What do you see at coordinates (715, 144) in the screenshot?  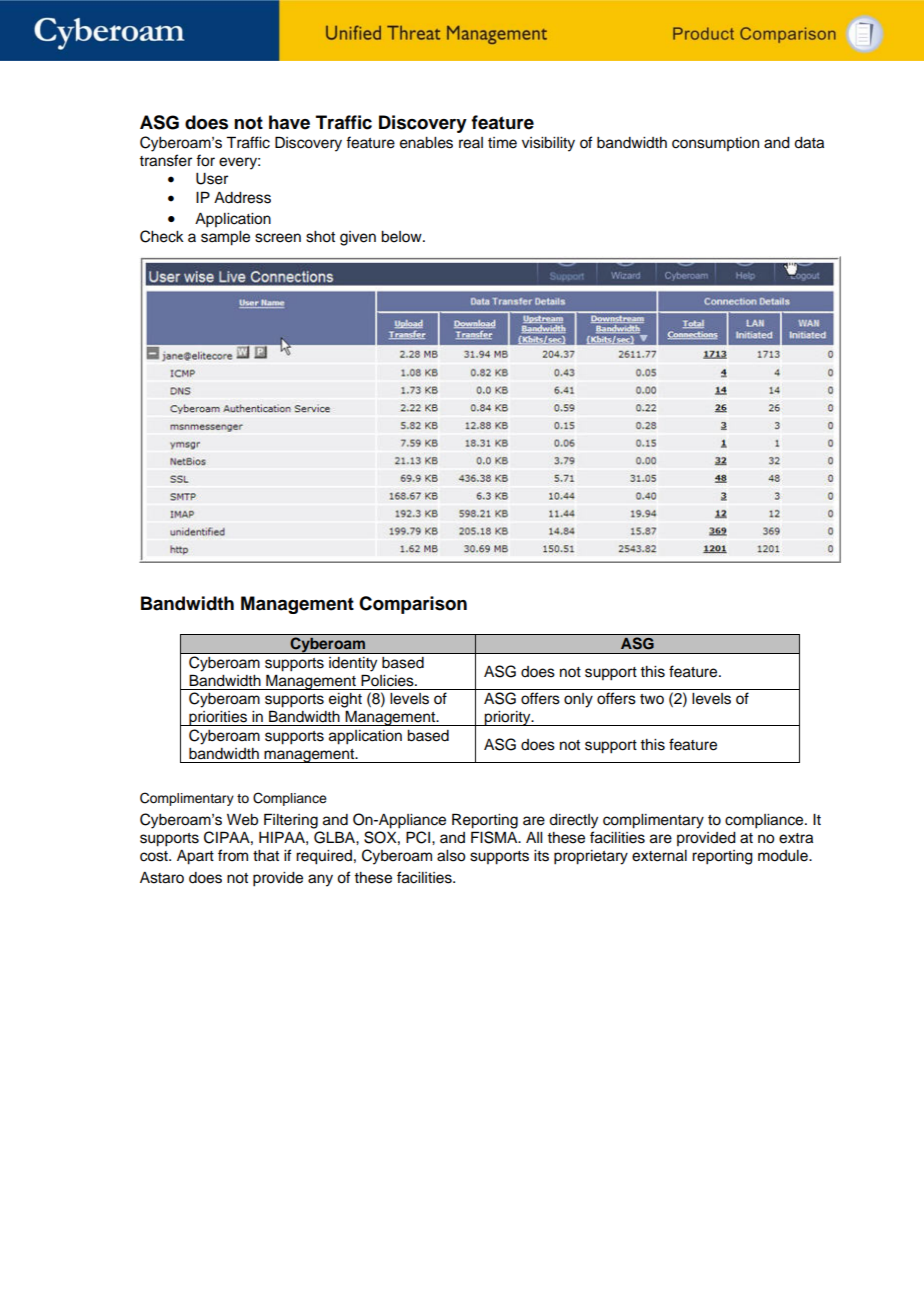 I see `consumption` at bounding box center [715, 144].
